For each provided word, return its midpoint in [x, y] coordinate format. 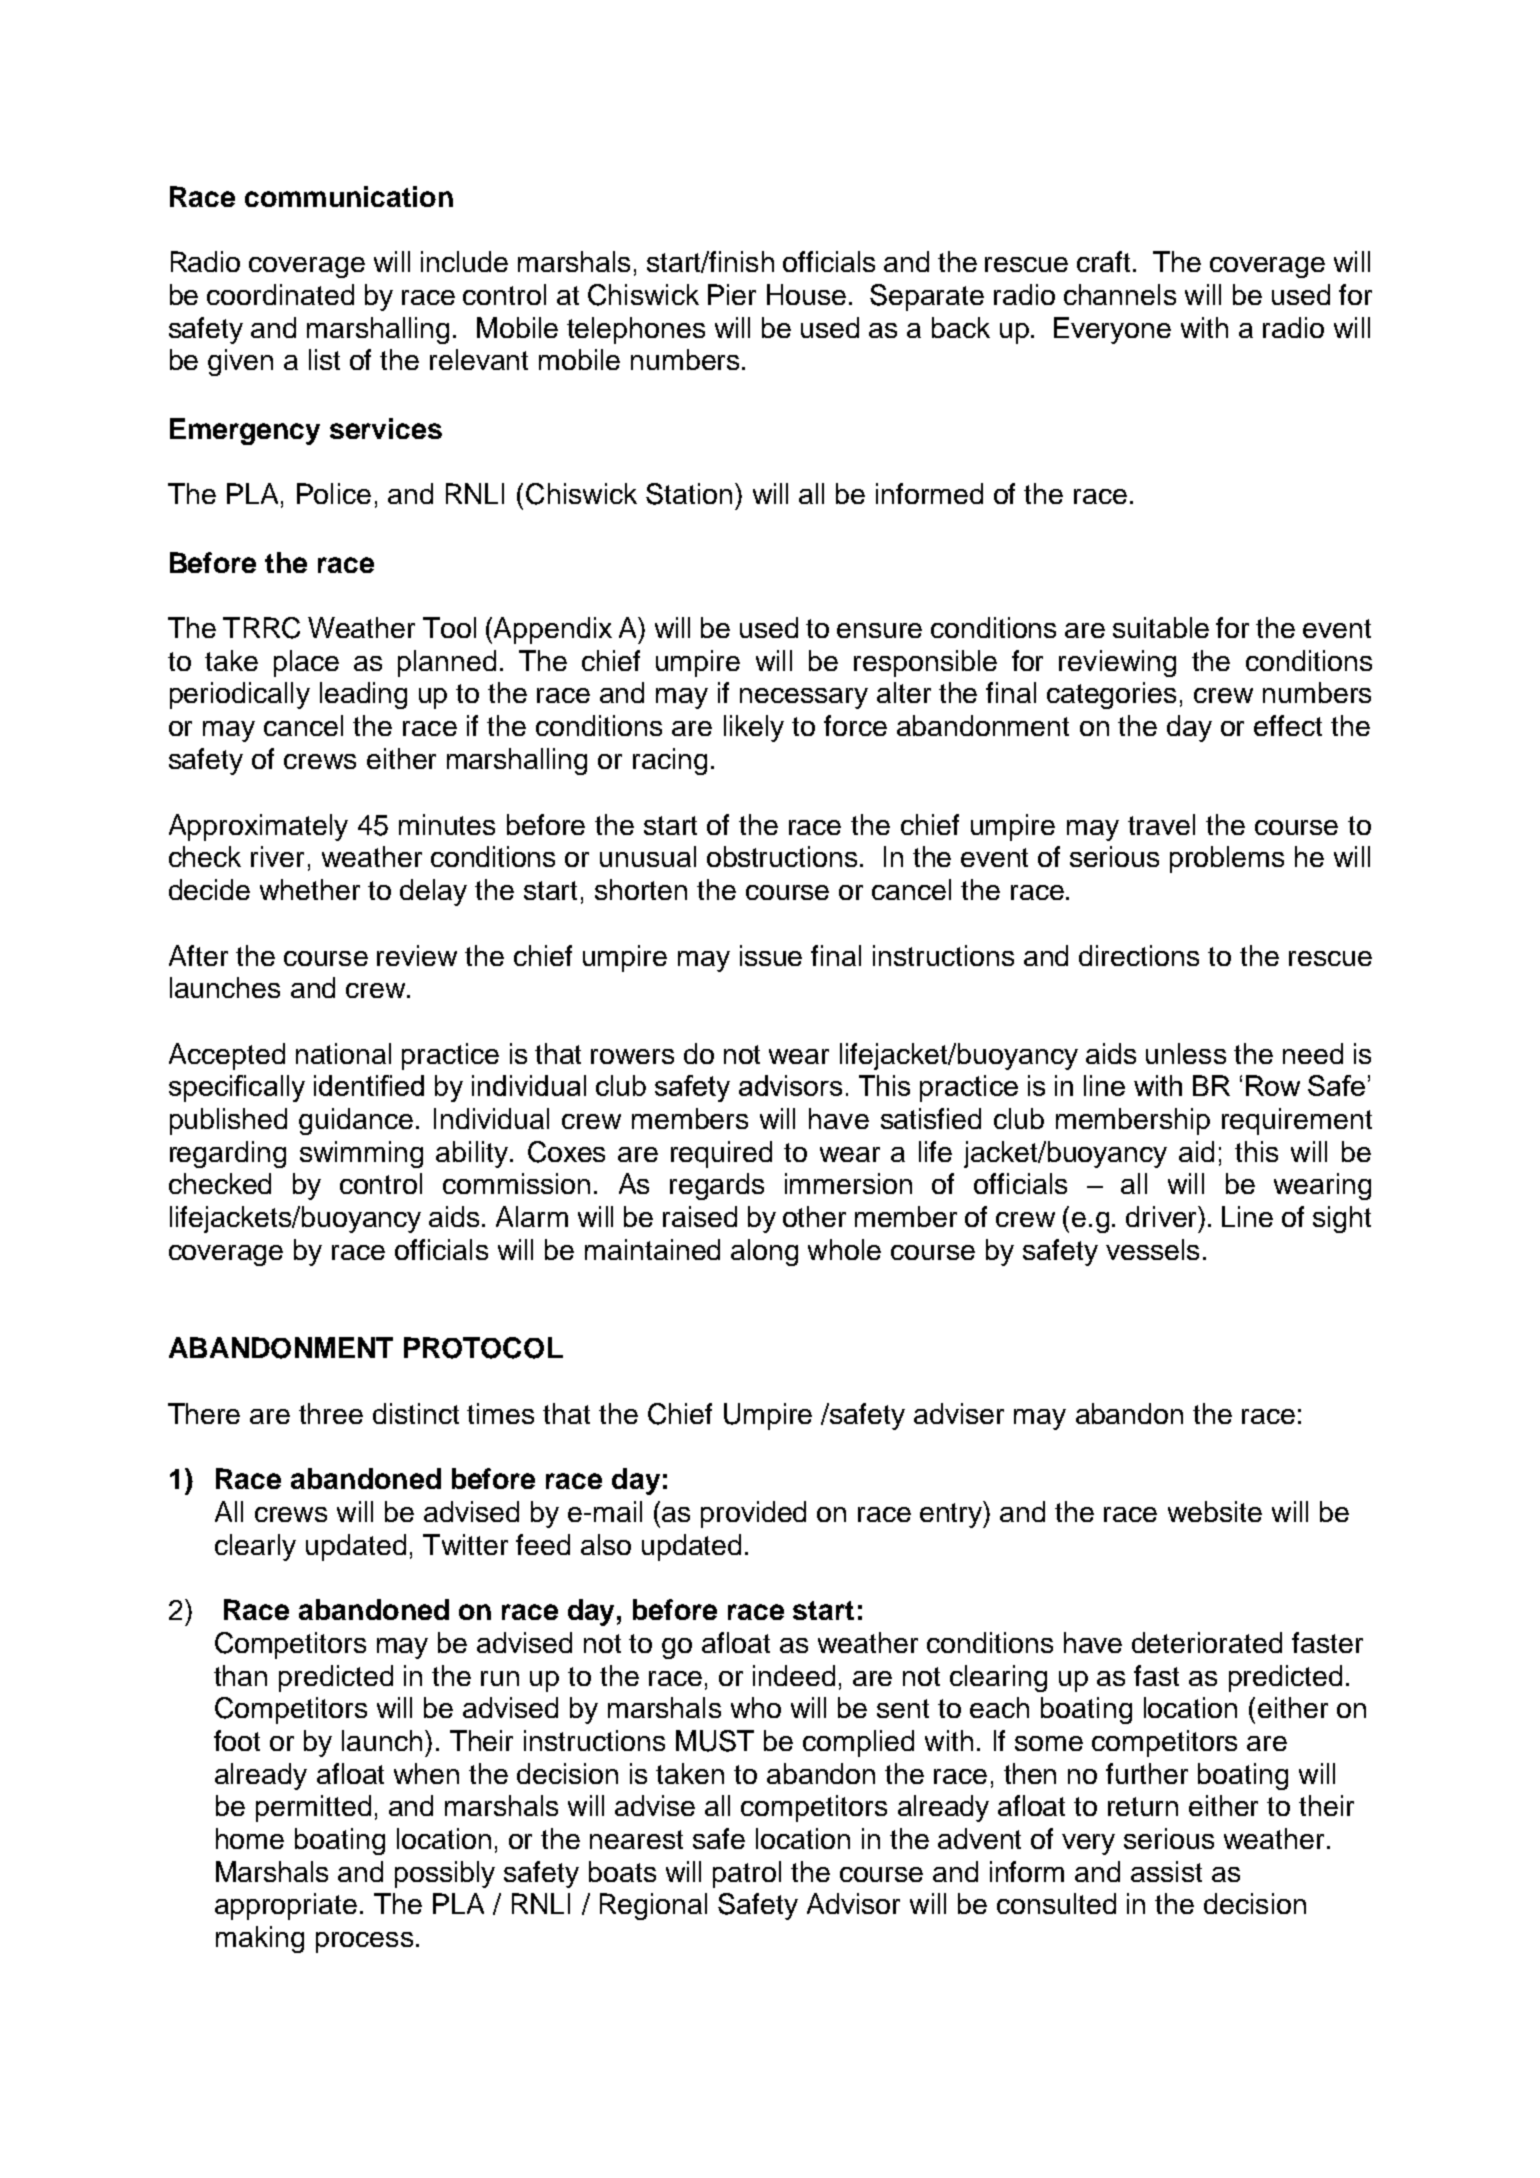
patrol [747, 1874]
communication [349, 196]
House [806, 294]
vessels [1152, 1249]
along [764, 1252]
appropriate [286, 1906]
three [331, 1413]
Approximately [258, 827]
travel [1161, 824]
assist [1166, 1871]
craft [1105, 261]
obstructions [782, 856]
